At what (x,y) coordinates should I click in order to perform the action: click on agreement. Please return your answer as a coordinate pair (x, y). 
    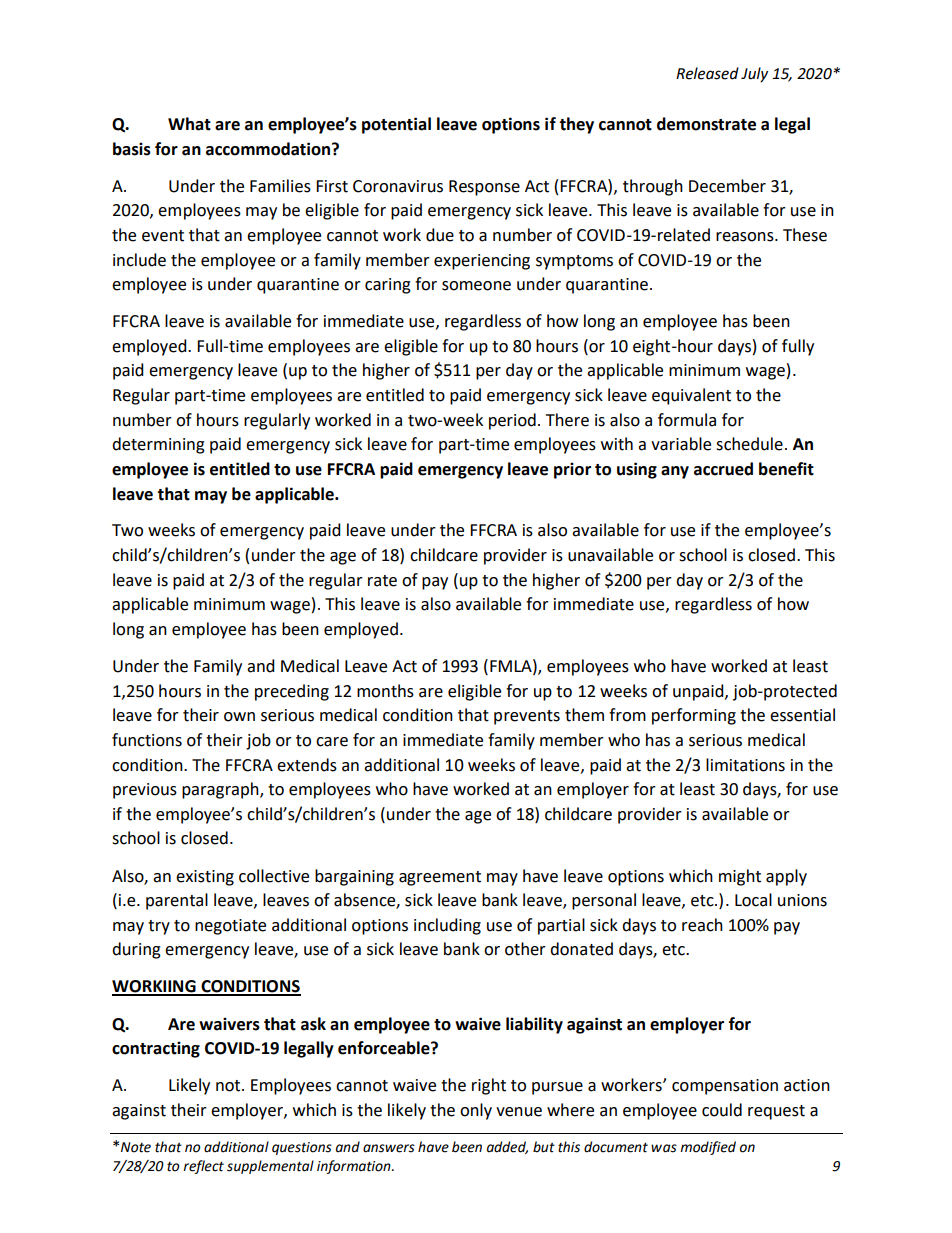
    Looking at the image, I should click on (440, 878).
